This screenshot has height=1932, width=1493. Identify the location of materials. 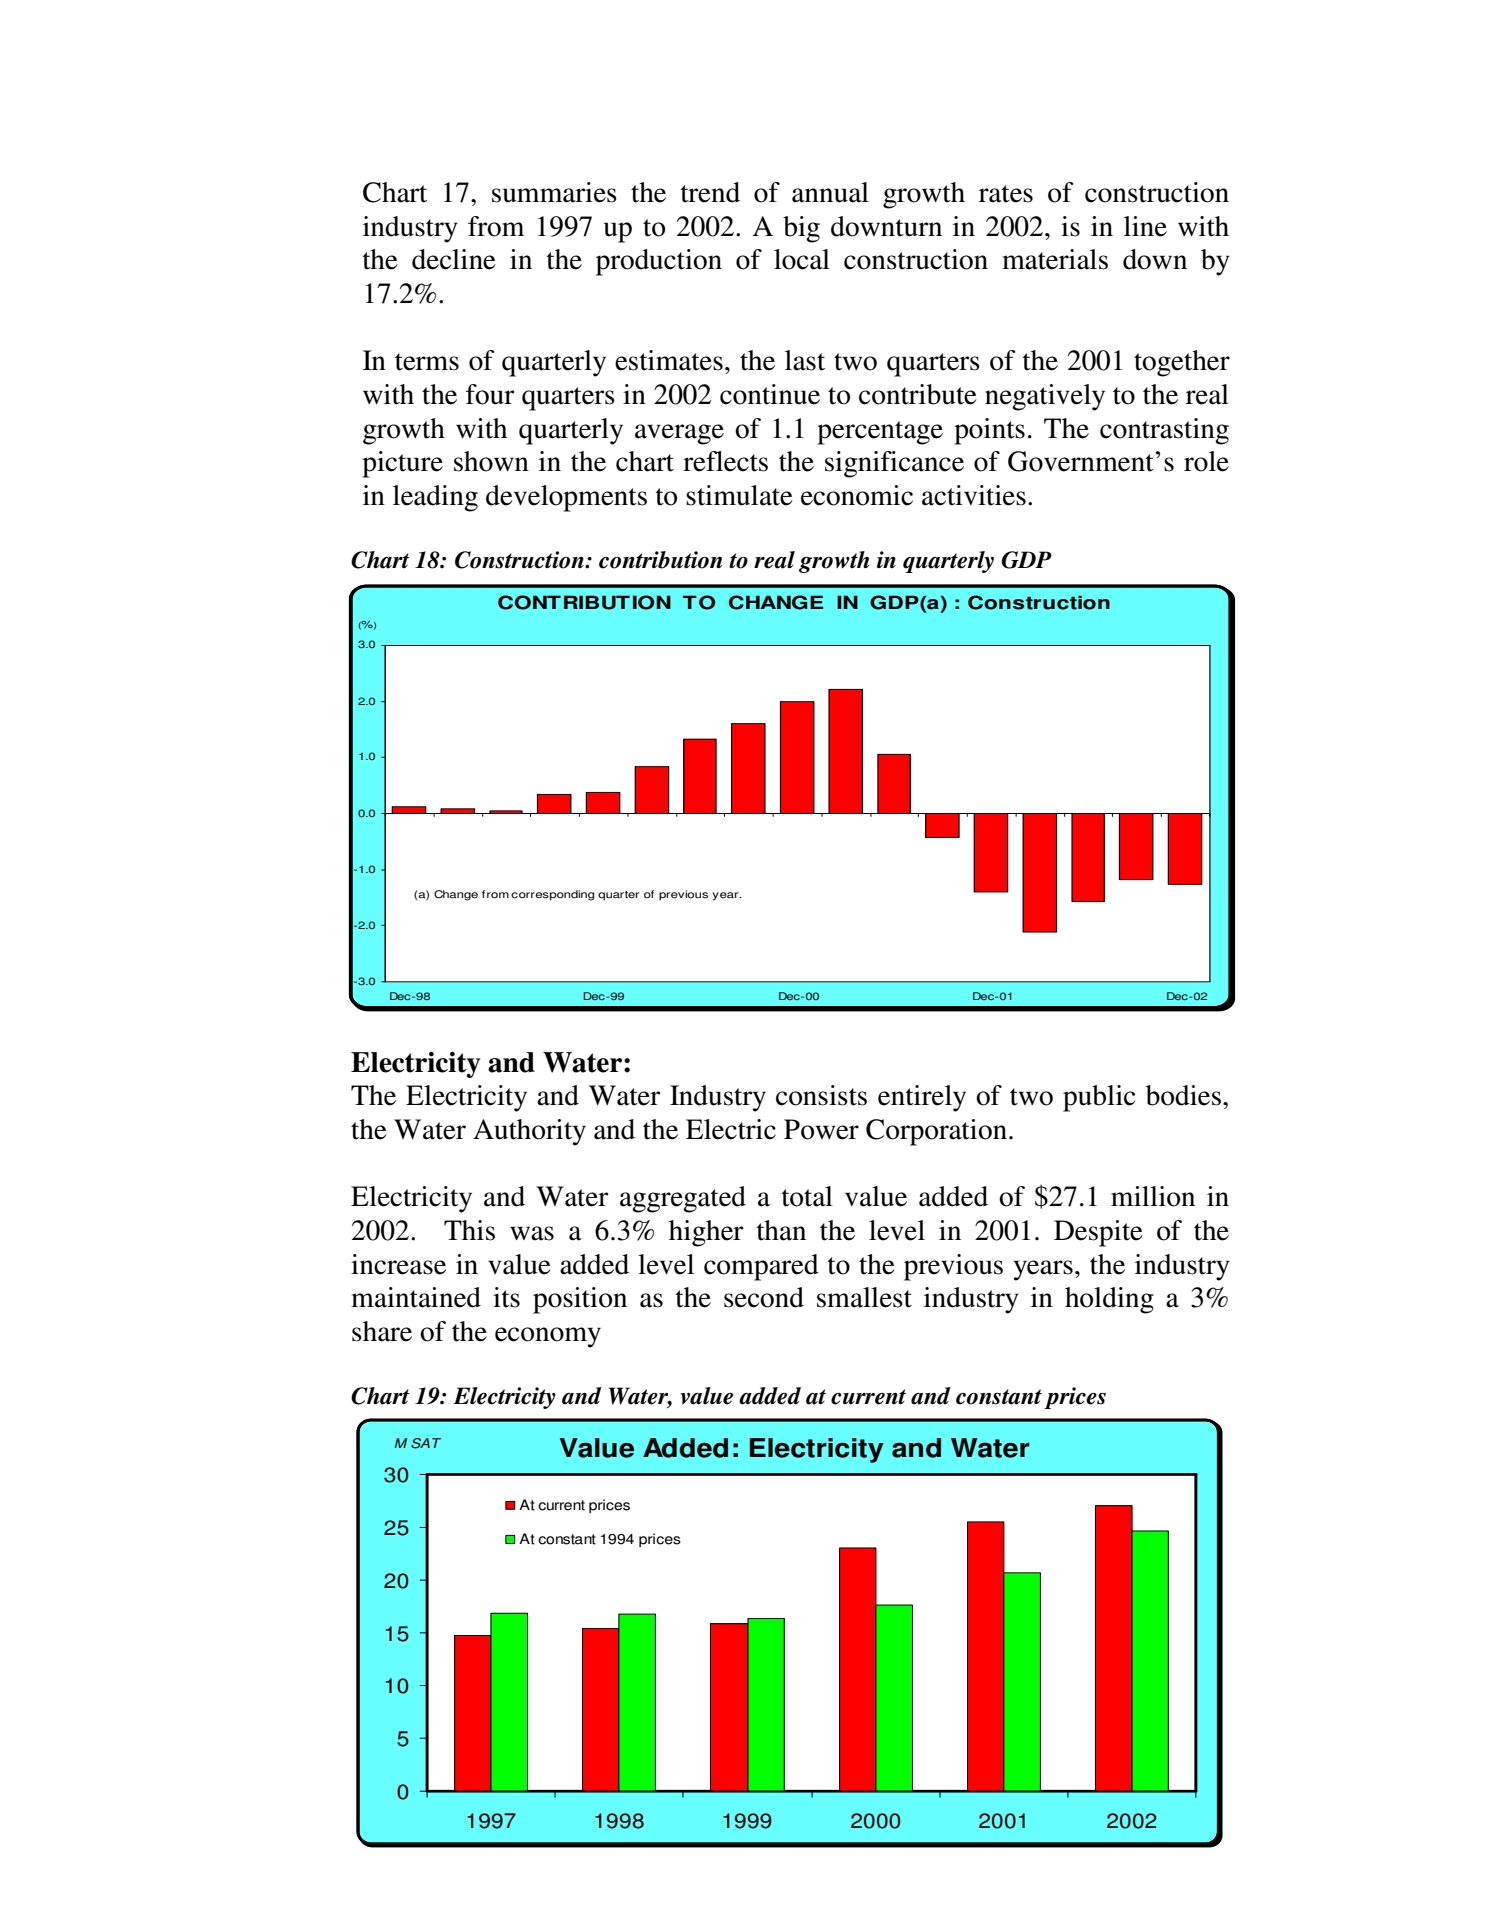
(1055, 259).
